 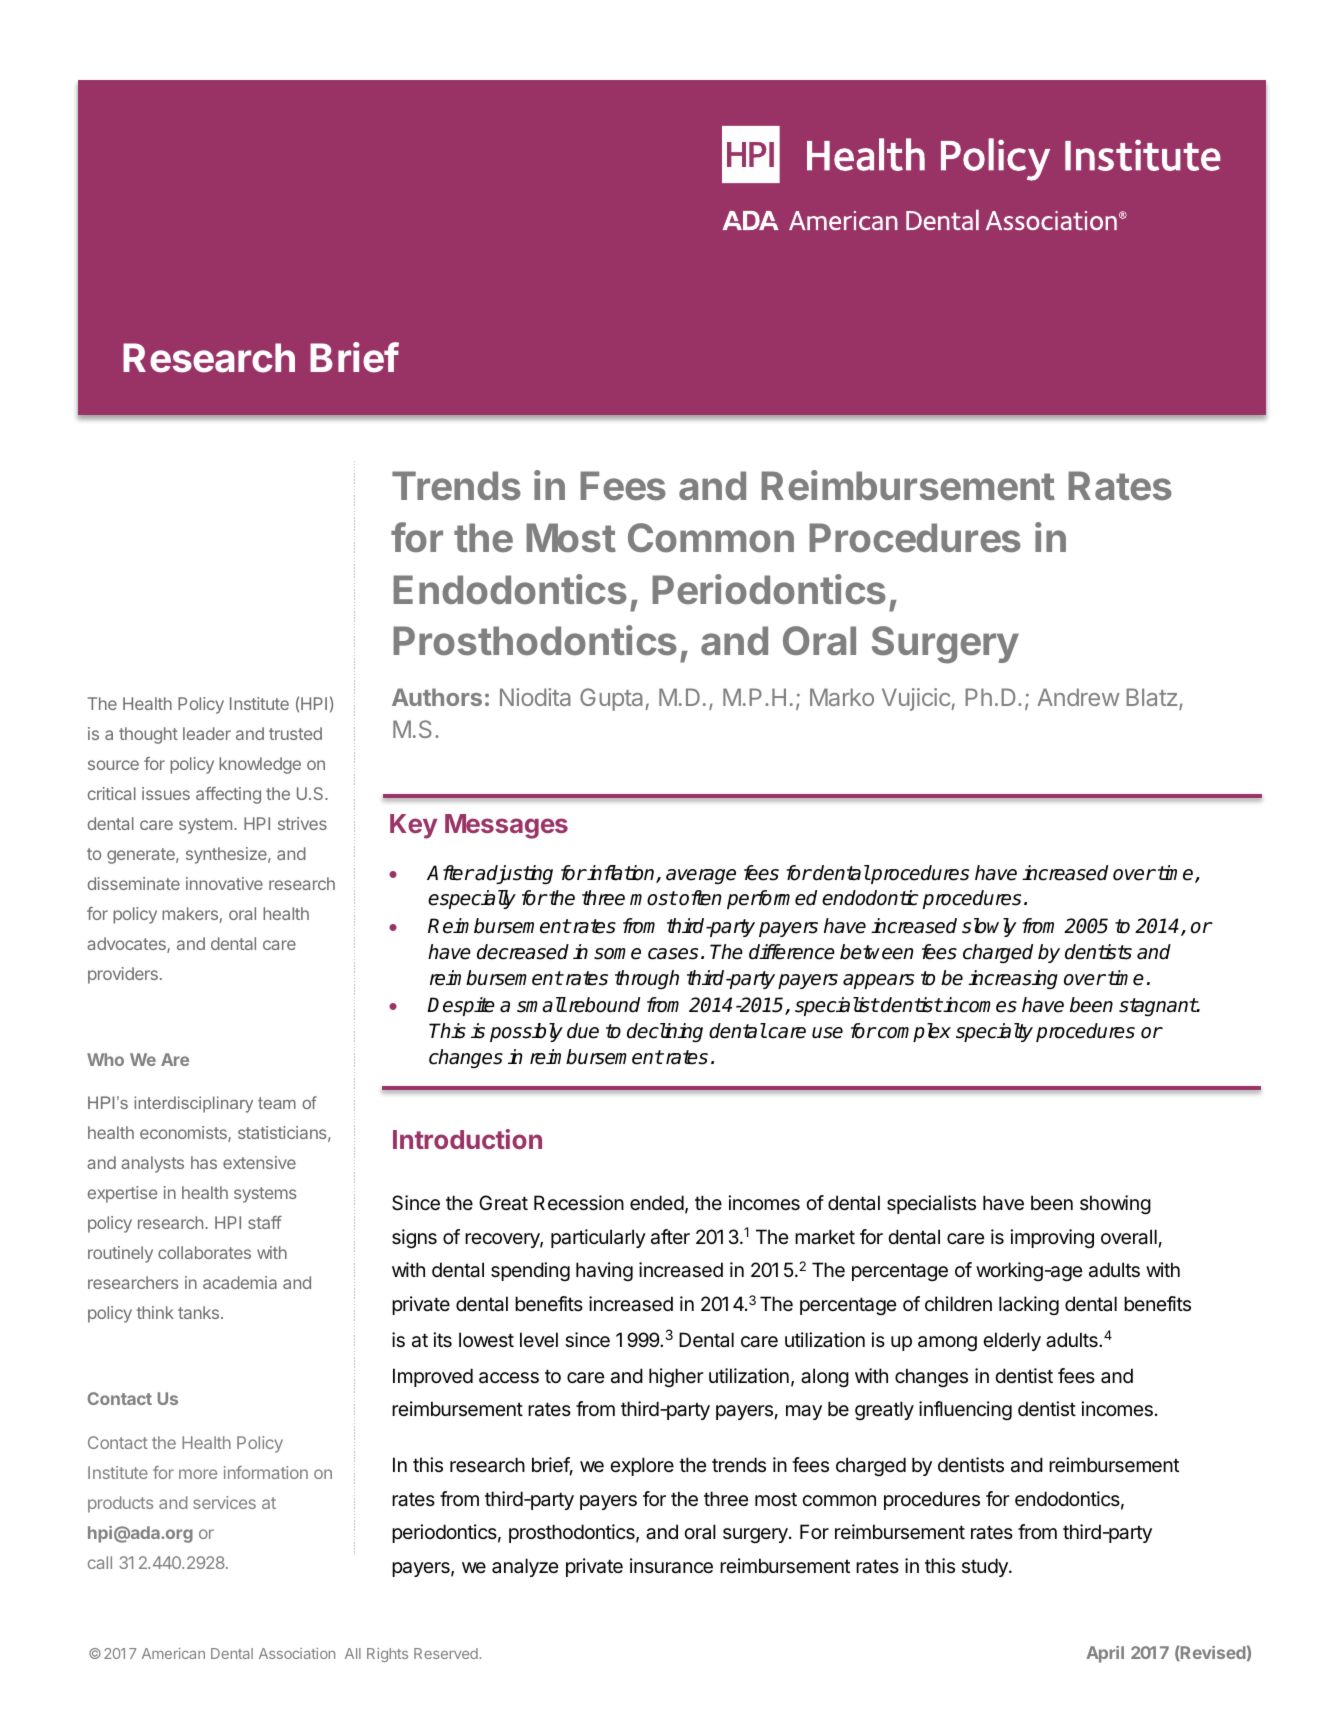 I want to click on specialty, so click(x=994, y=1032).
